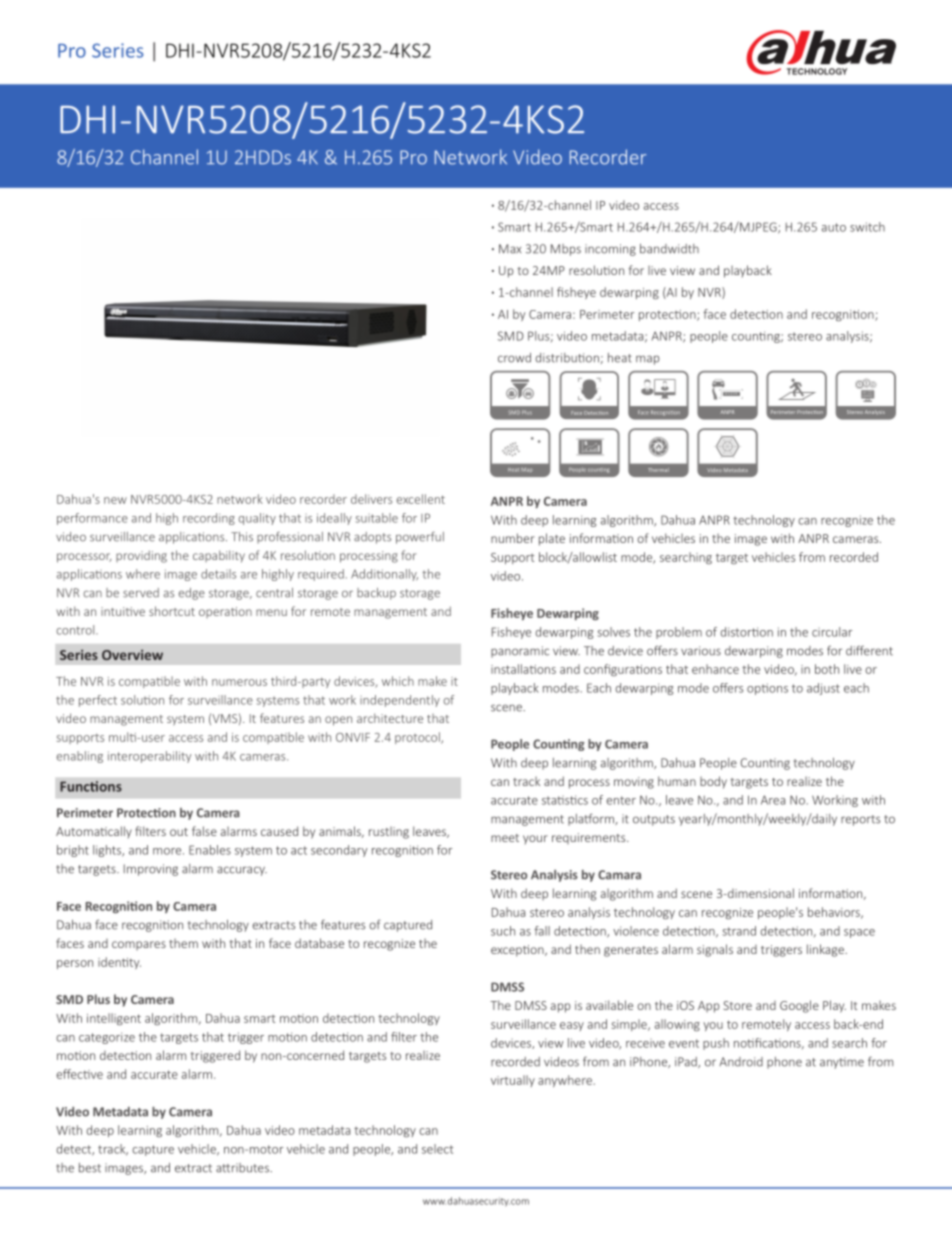 The image size is (952, 1233). I want to click on number, so click(513, 538).
